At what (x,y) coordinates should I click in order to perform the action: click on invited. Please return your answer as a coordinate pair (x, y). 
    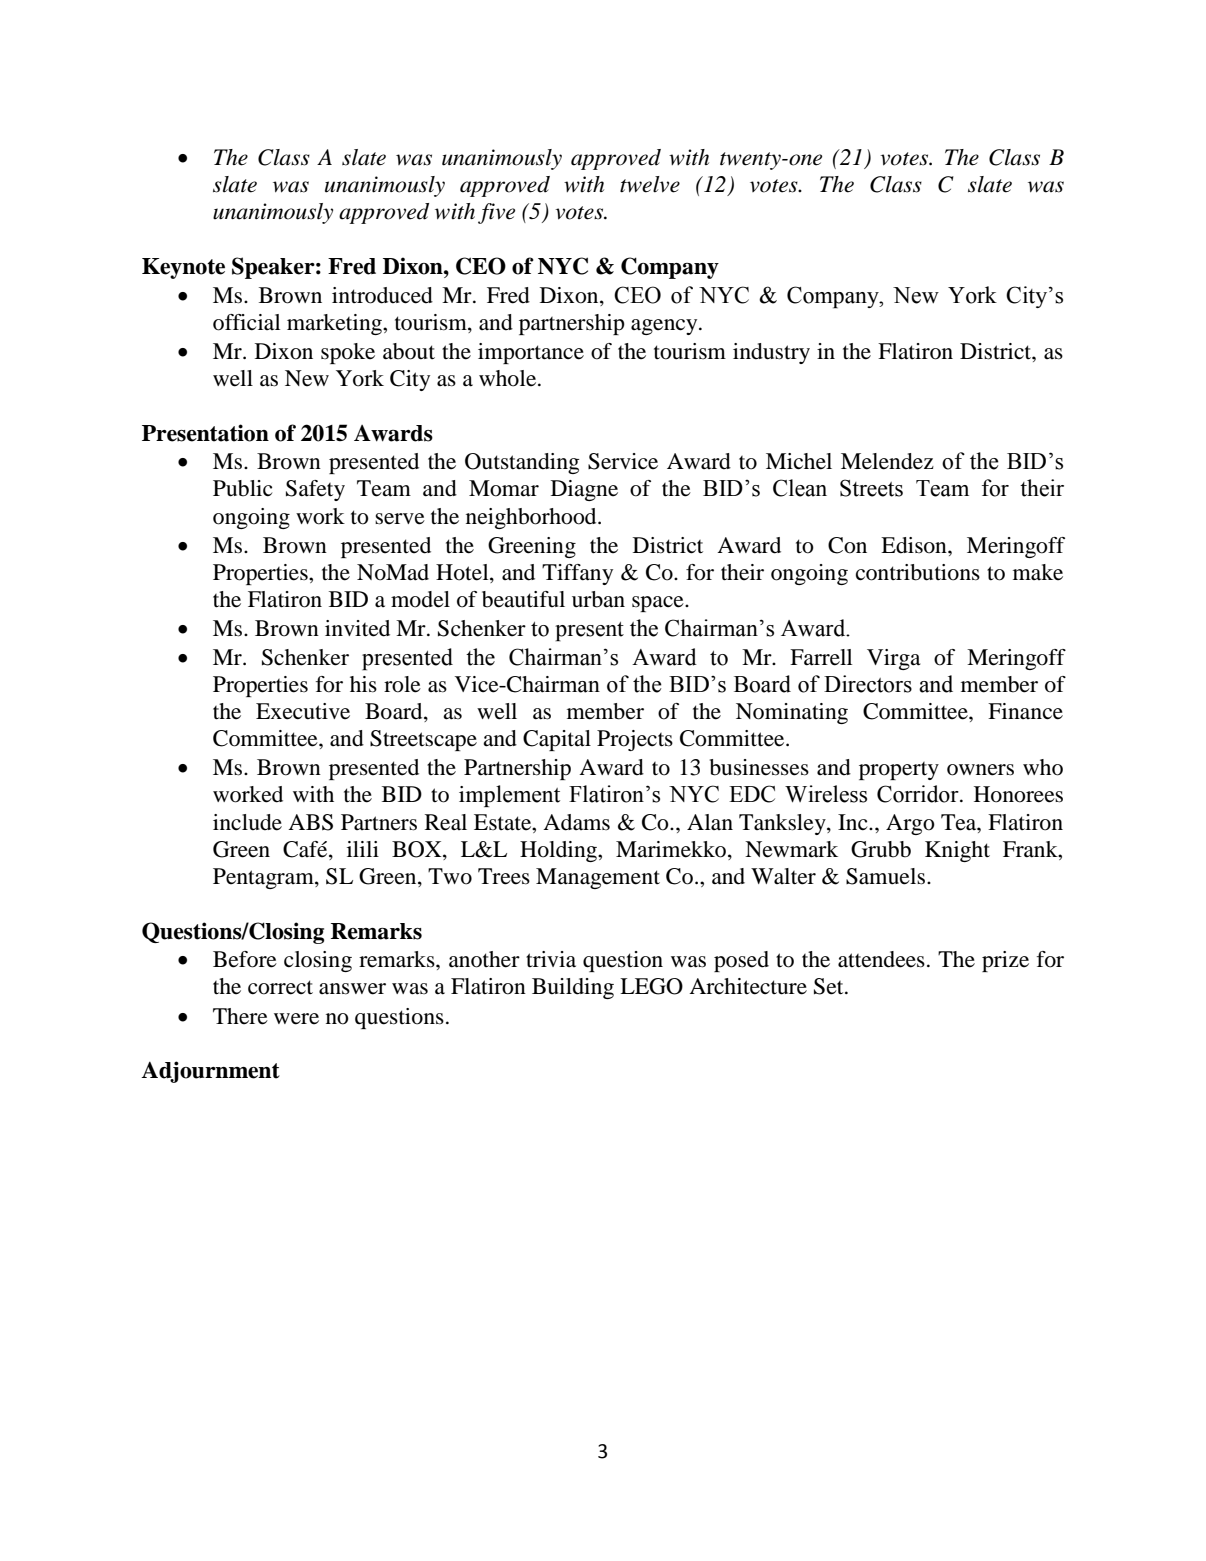
    Looking at the image, I should click on (357, 628).
